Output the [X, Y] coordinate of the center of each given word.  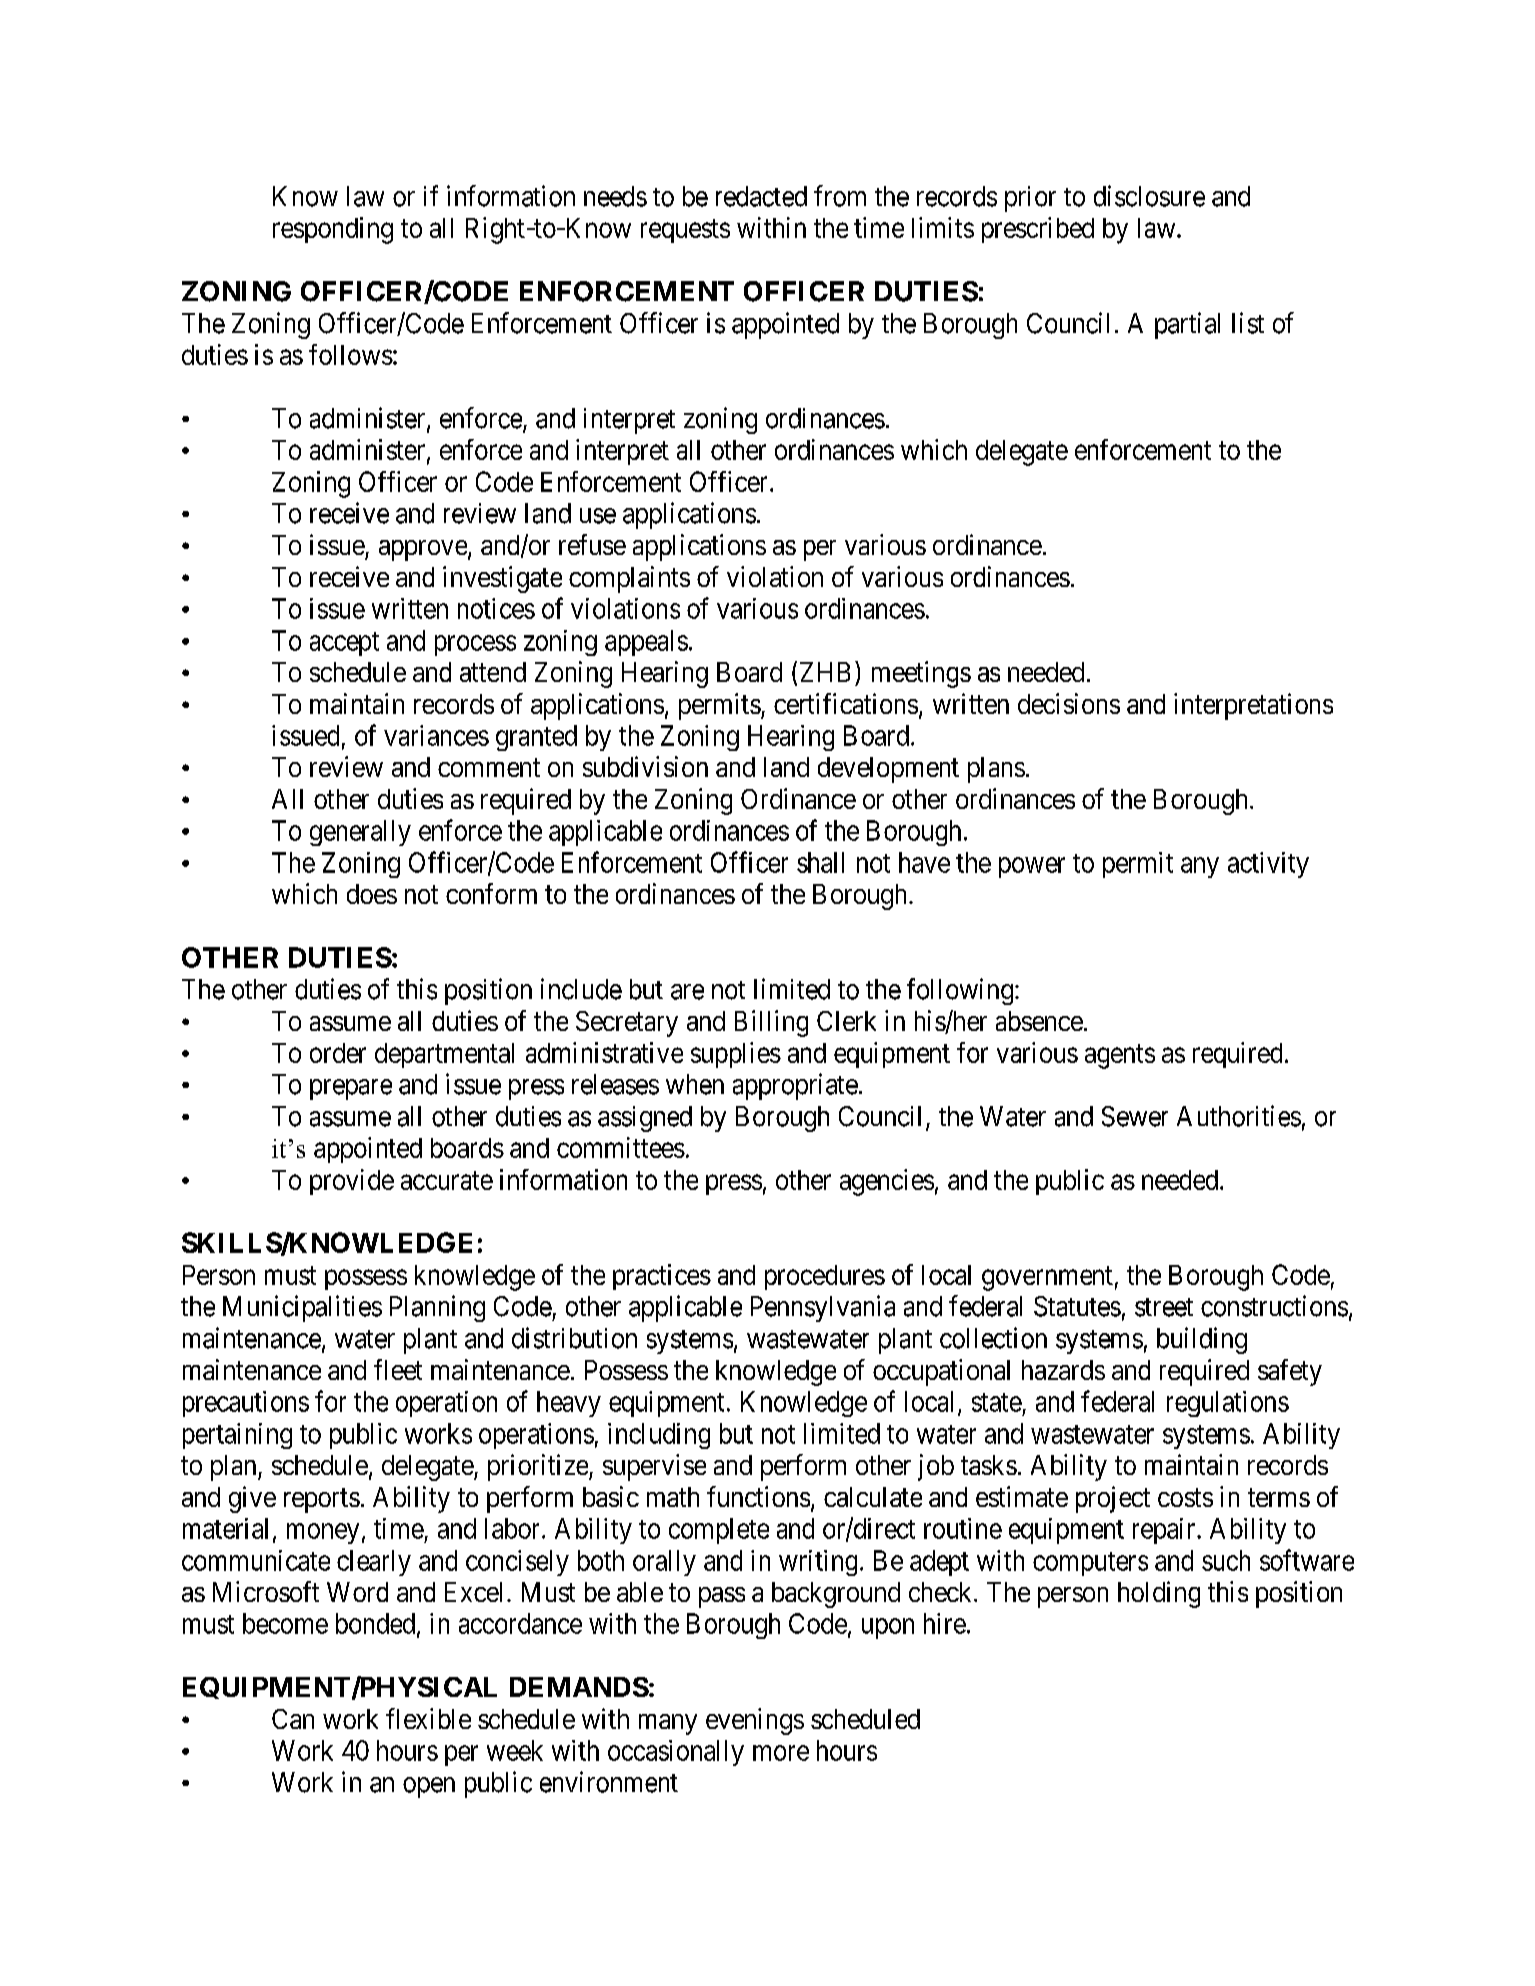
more [781, 1753]
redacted [761, 196]
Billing [771, 1023]
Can [293, 1719]
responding [333, 230]
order [338, 1053]
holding [1159, 1594]
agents [1120, 1056]
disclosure [1149, 196]
